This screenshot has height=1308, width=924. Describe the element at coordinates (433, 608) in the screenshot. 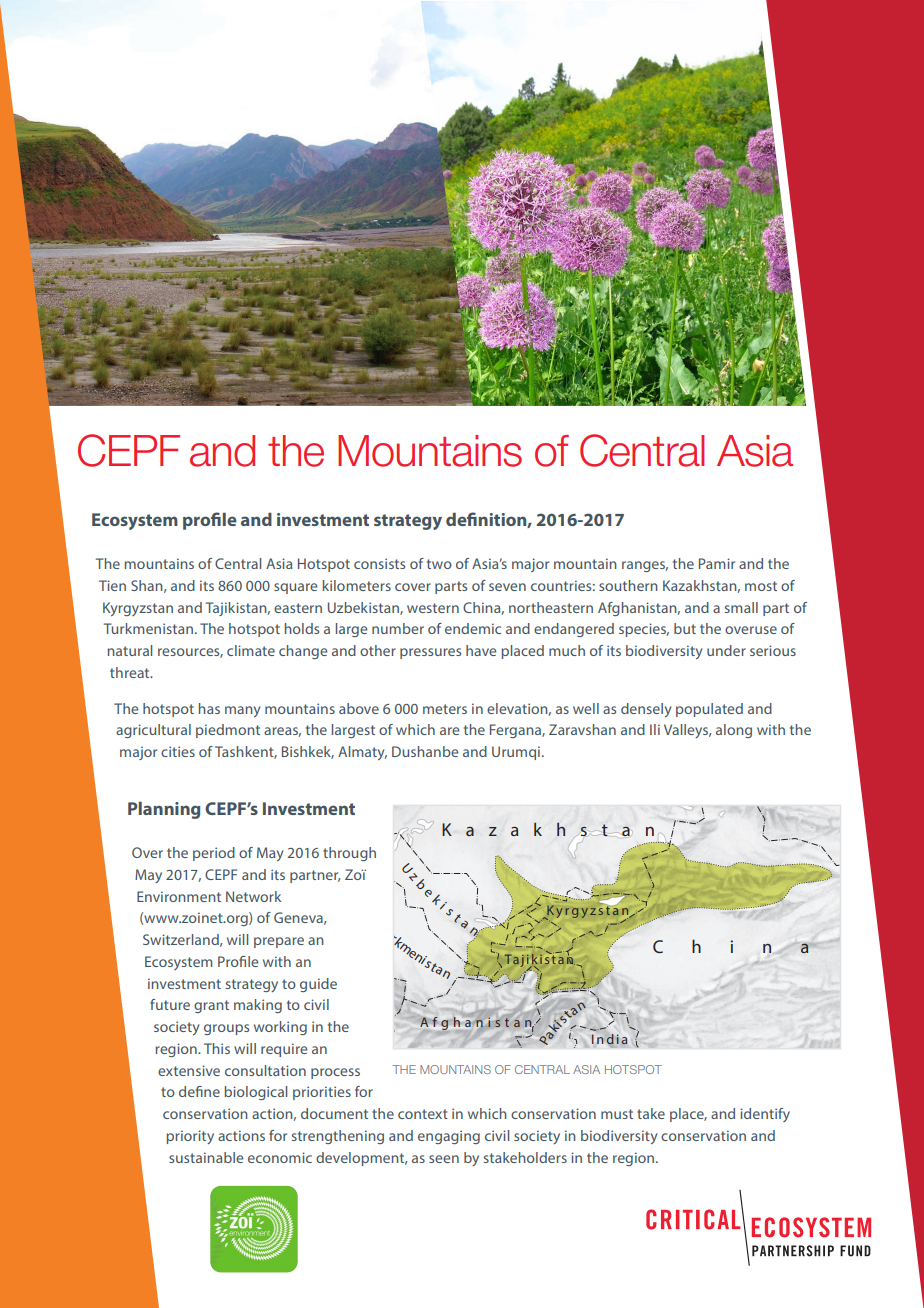

I see `western` at that location.
